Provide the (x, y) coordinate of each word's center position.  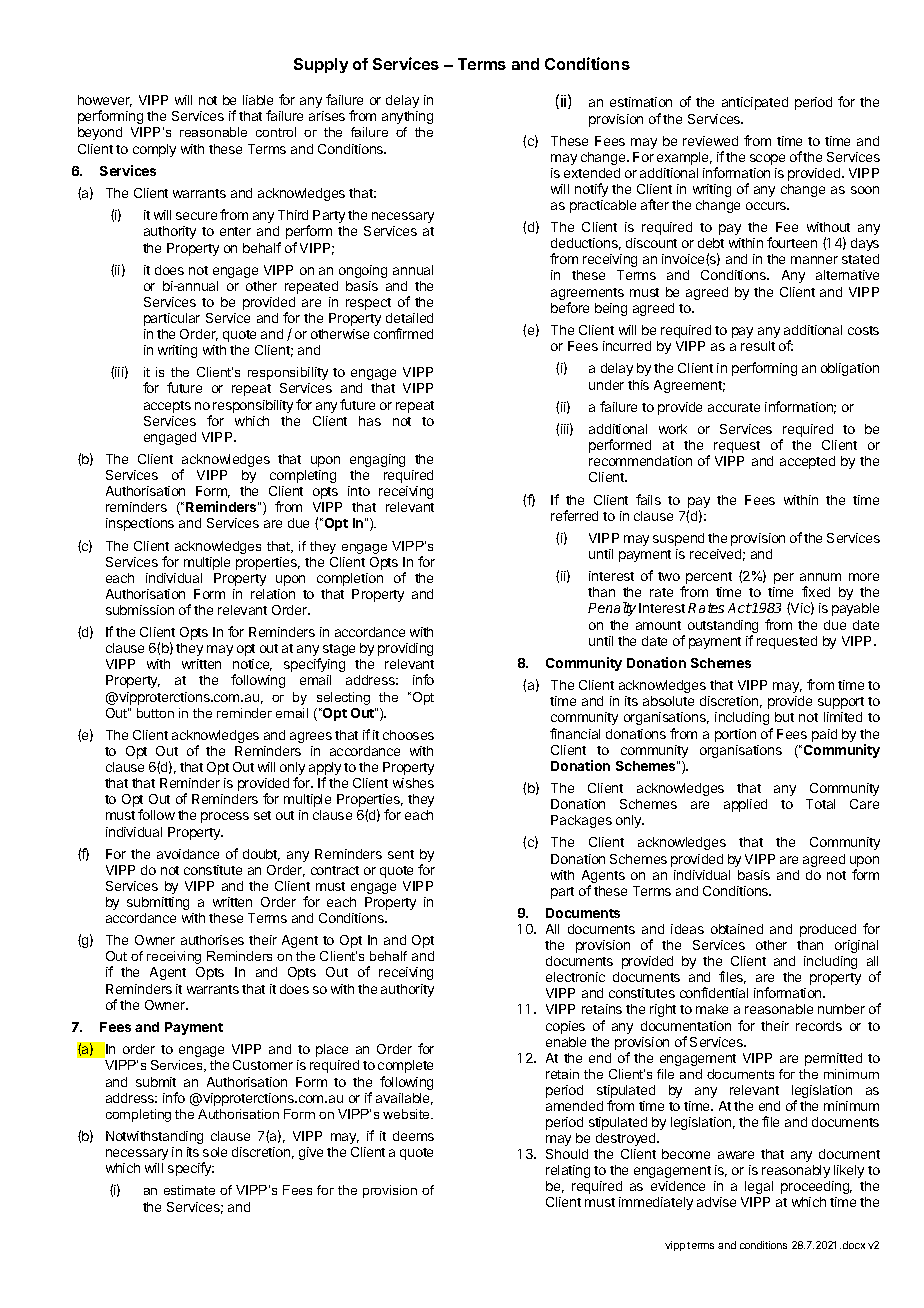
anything (407, 117)
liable (258, 100)
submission (140, 610)
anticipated (755, 103)
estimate (189, 1190)
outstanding (723, 628)
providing (405, 649)
